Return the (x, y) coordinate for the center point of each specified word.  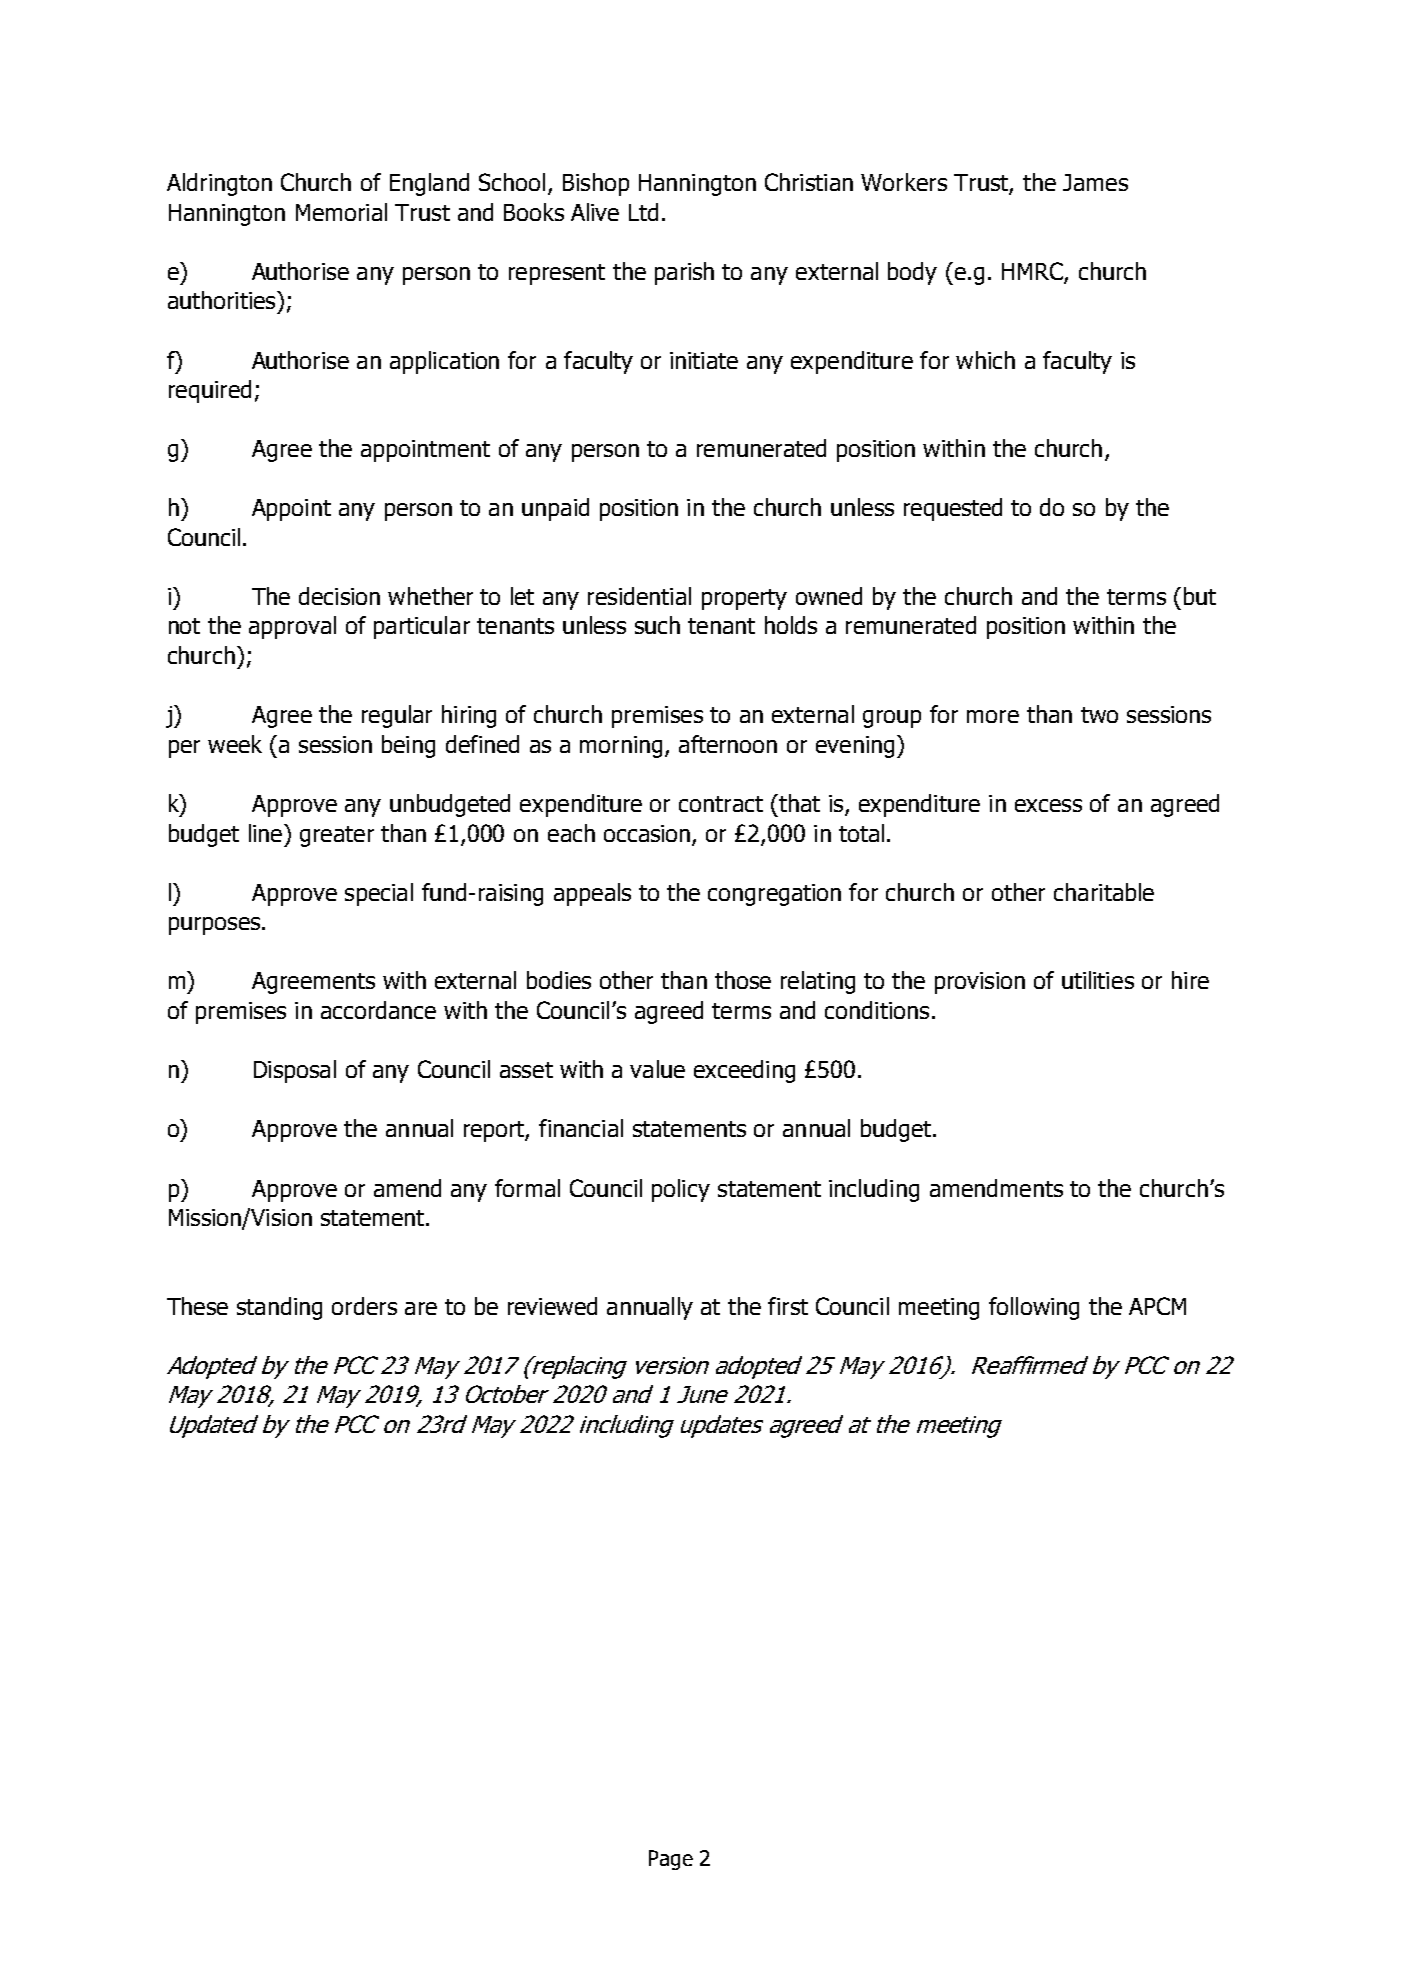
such (657, 625)
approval (292, 627)
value (657, 1069)
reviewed (552, 1306)
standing (279, 1308)
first (788, 1306)
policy (681, 1190)
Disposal (295, 1071)
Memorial (341, 212)
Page (671, 1860)
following (1034, 1308)
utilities (1098, 980)
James (1095, 182)
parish (684, 273)
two (1099, 715)
